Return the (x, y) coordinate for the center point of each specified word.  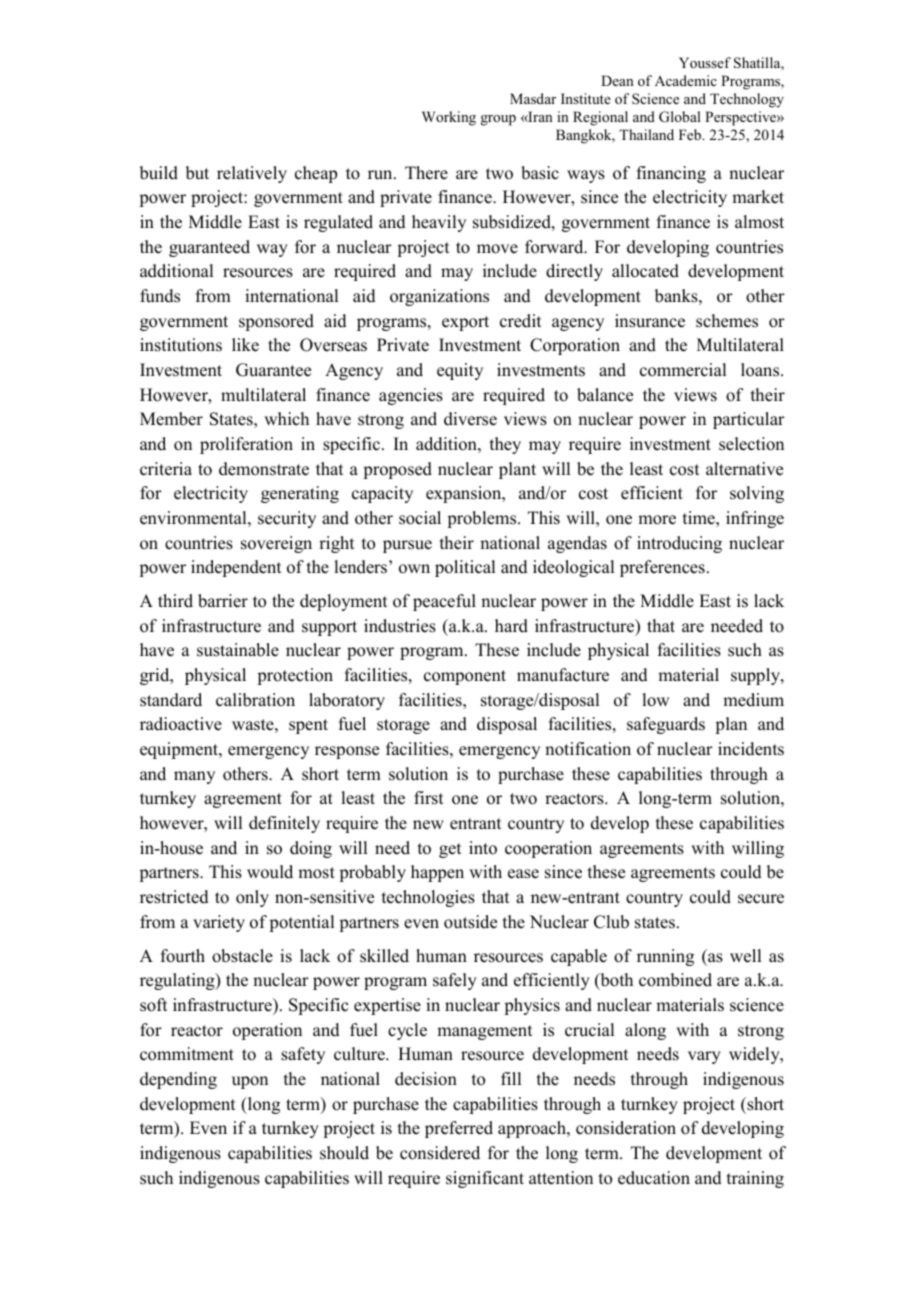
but (197, 173)
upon (250, 1082)
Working (449, 118)
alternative (744, 469)
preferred (459, 1129)
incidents (751, 749)
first (428, 798)
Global (680, 117)
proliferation (246, 445)
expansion (465, 494)
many (194, 777)
